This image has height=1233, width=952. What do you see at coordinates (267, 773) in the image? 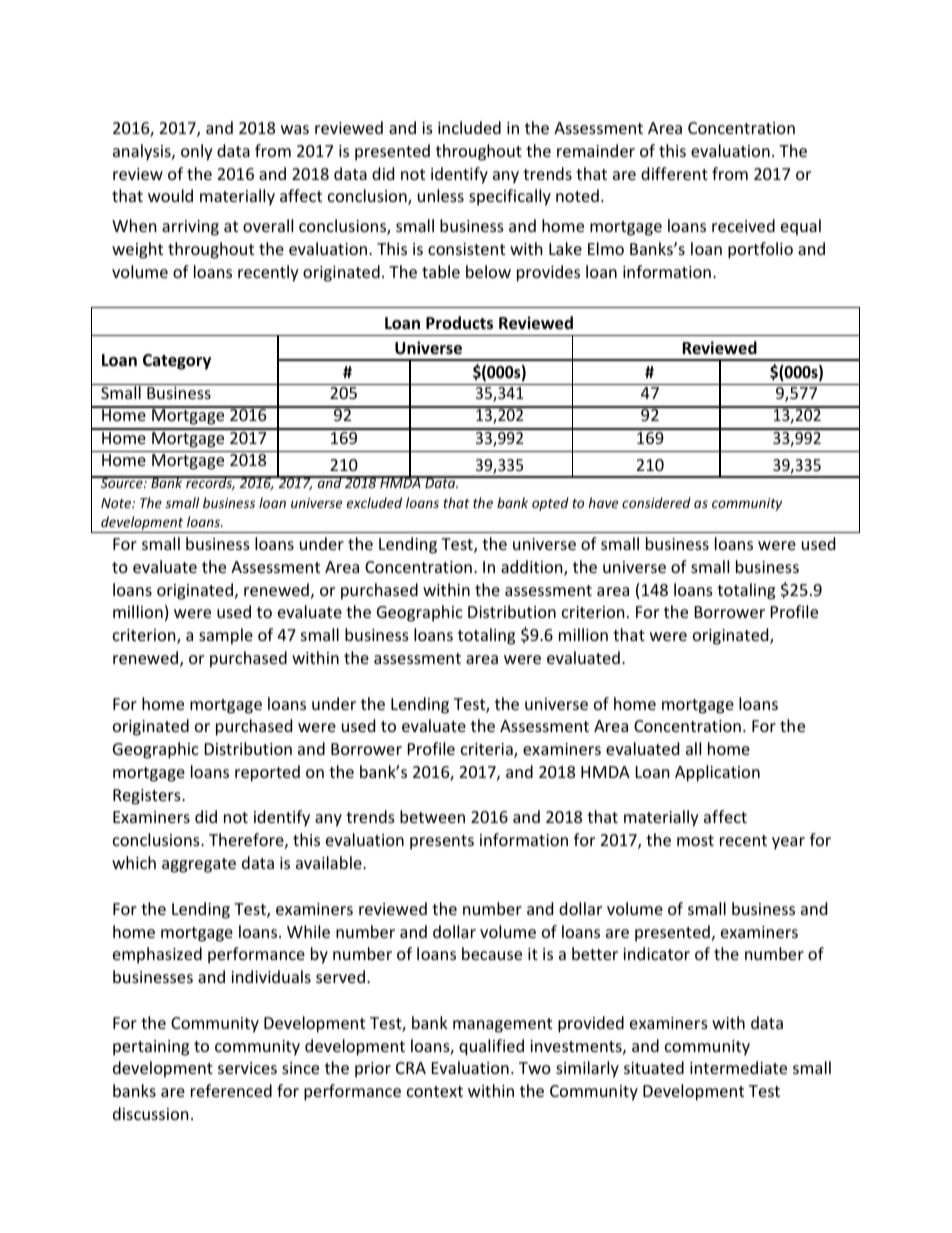
I see `reported` at bounding box center [267, 773].
